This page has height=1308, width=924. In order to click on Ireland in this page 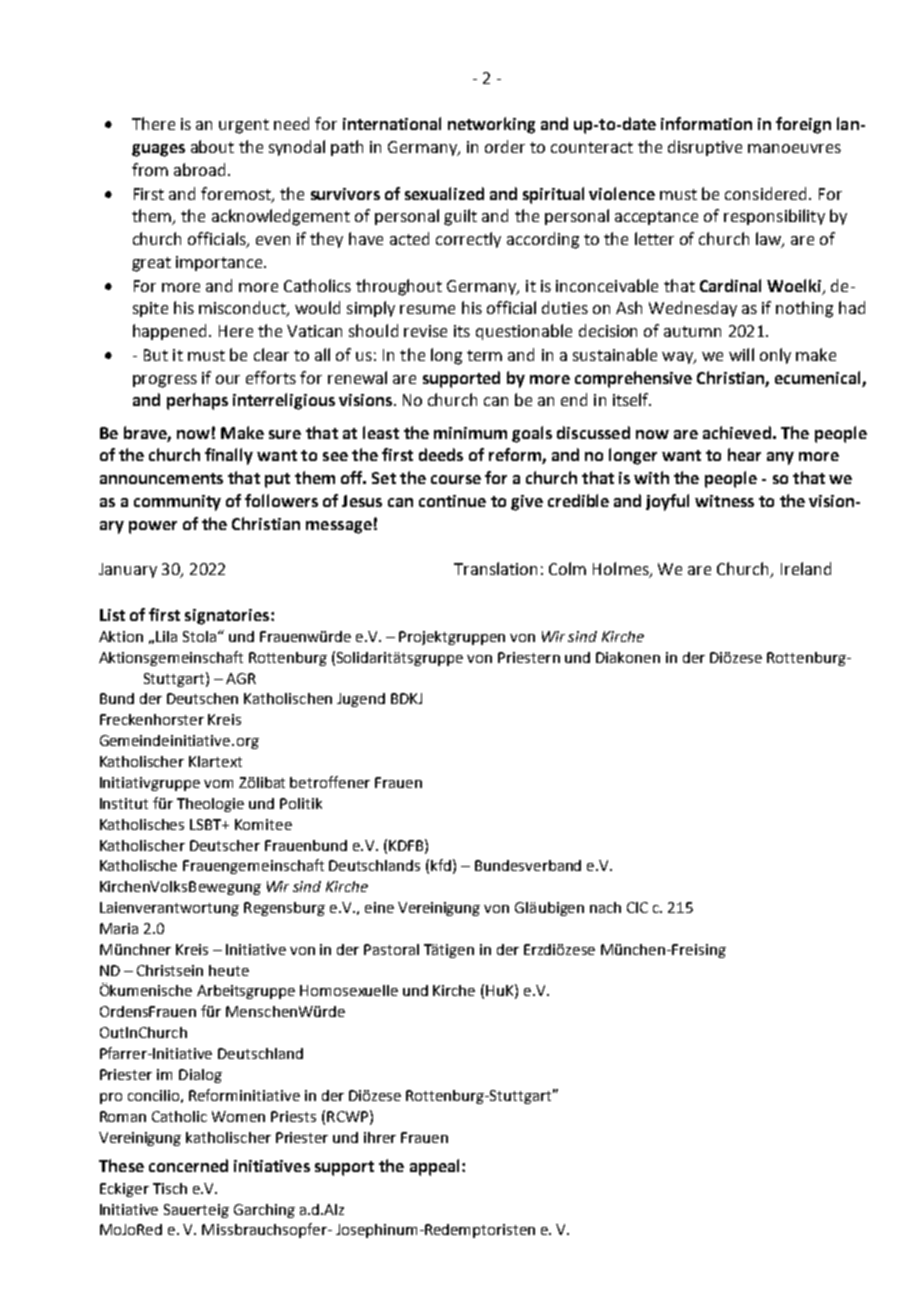, I will do `click(806, 568)`.
